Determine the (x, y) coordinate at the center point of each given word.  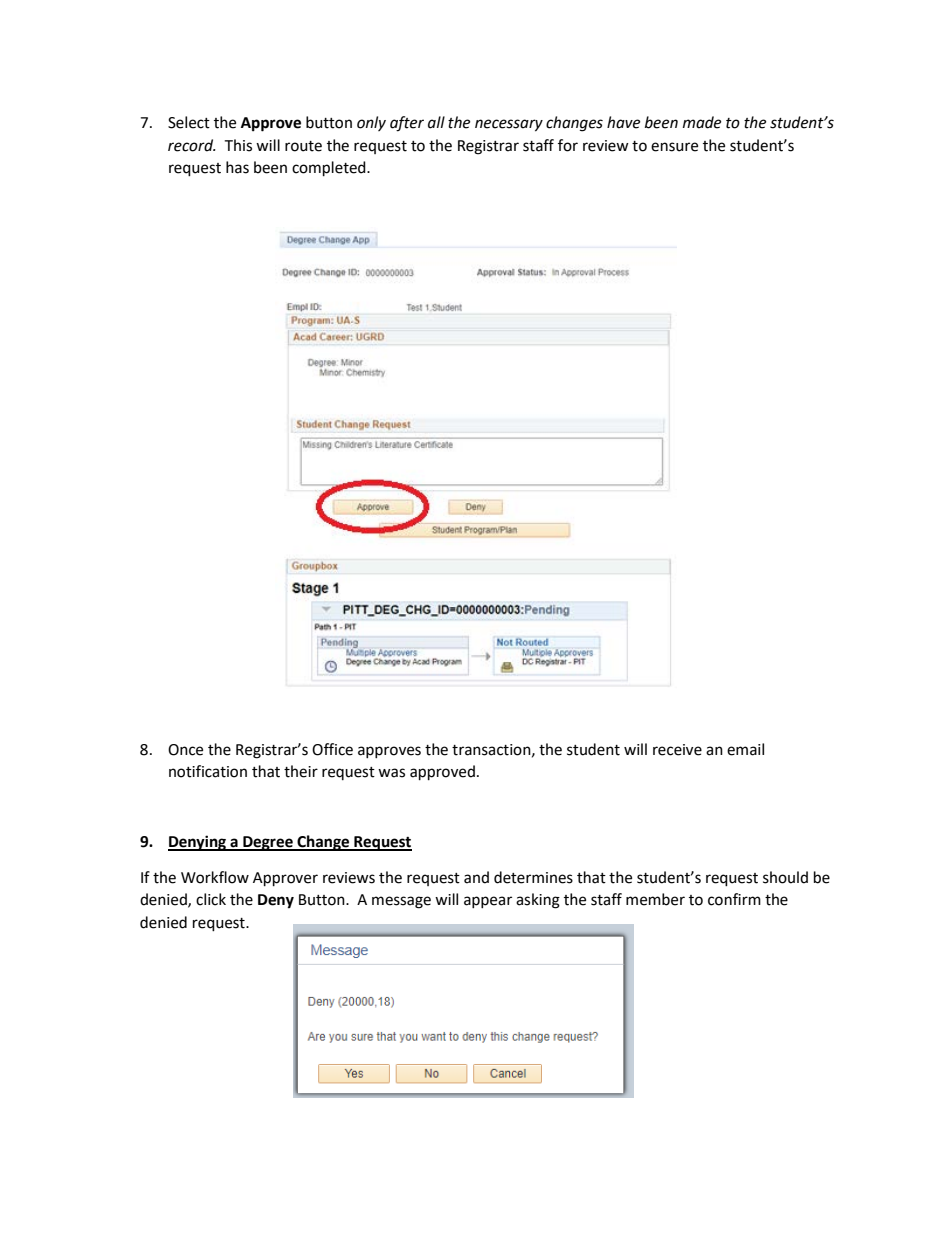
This (238, 145)
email (745, 749)
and (476, 877)
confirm (734, 899)
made (702, 122)
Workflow (215, 877)
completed (330, 169)
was (391, 773)
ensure (674, 147)
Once (185, 750)
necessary (509, 125)
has (237, 167)
